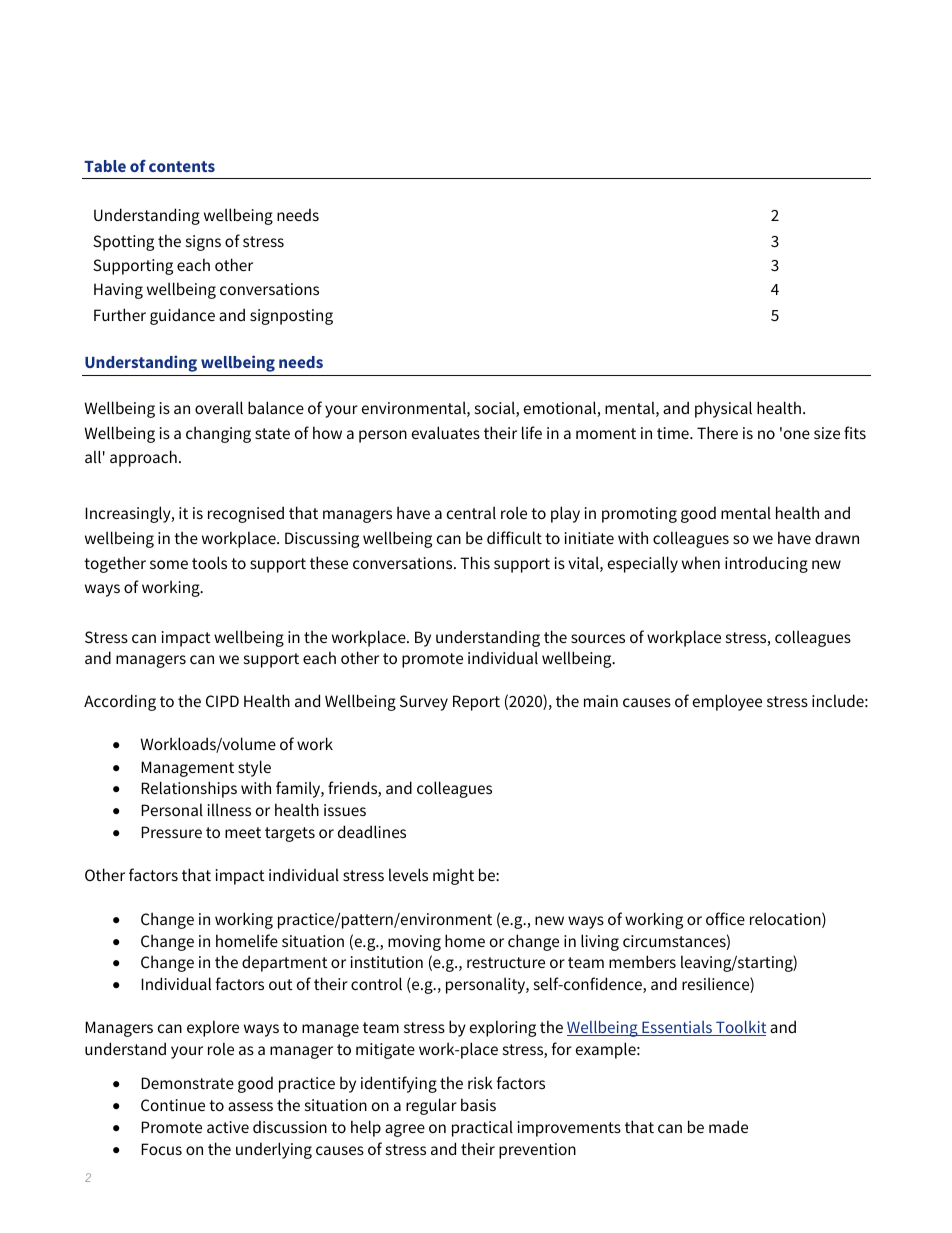 This screenshot has height=1233, width=952. I want to click on CIPD, so click(222, 701).
